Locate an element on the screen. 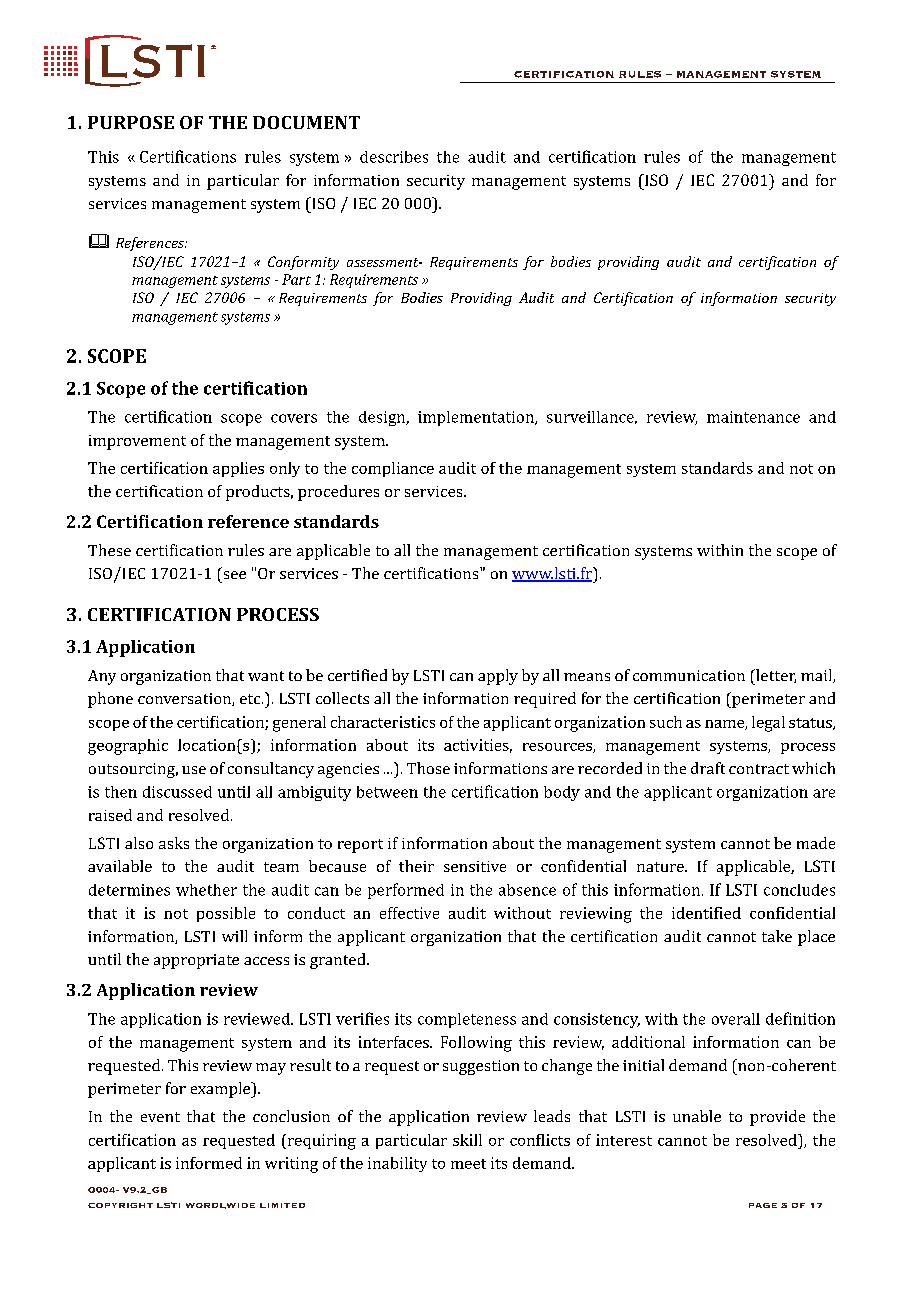 The image size is (924, 1308). maintenance is located at coordinates (753, 417).
